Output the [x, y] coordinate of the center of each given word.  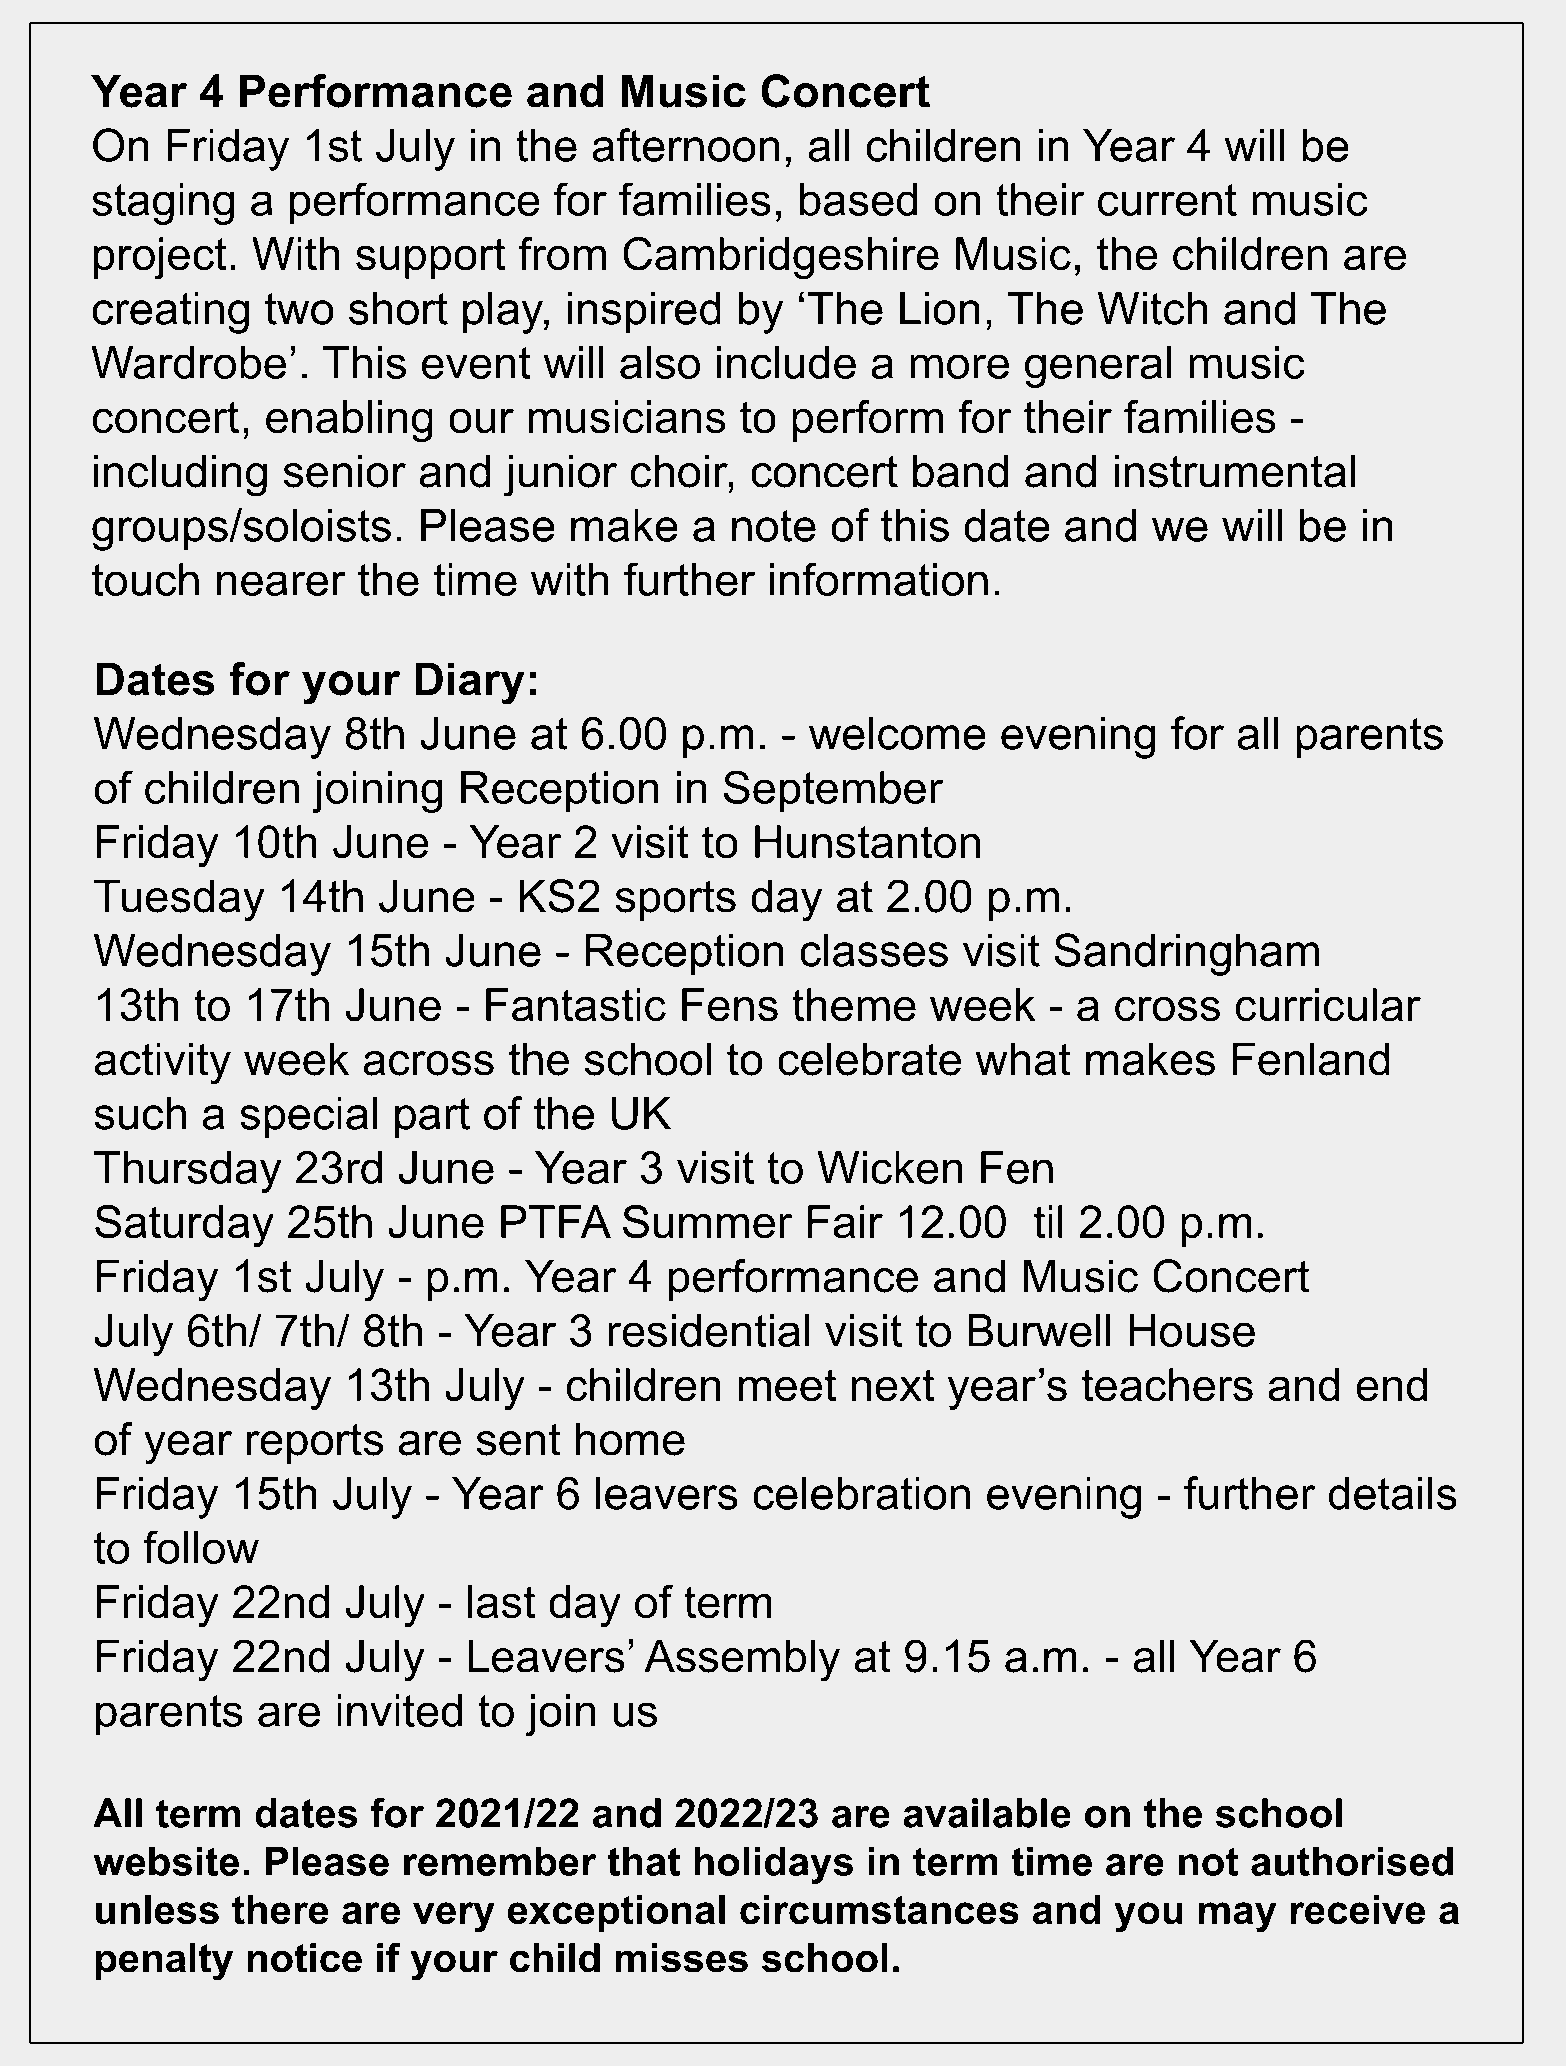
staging [163, 204]
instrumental [1234, 471]
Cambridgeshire [781, 258]
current [1167, 200]
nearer [281, 583]
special [308, 1117]
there [280, 1909]
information [879, 579]
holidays [773, 1865]
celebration [861, 1493]
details [1392, 1493]
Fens [730, 1005]
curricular [1328, 1005]
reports [315, 1443]
